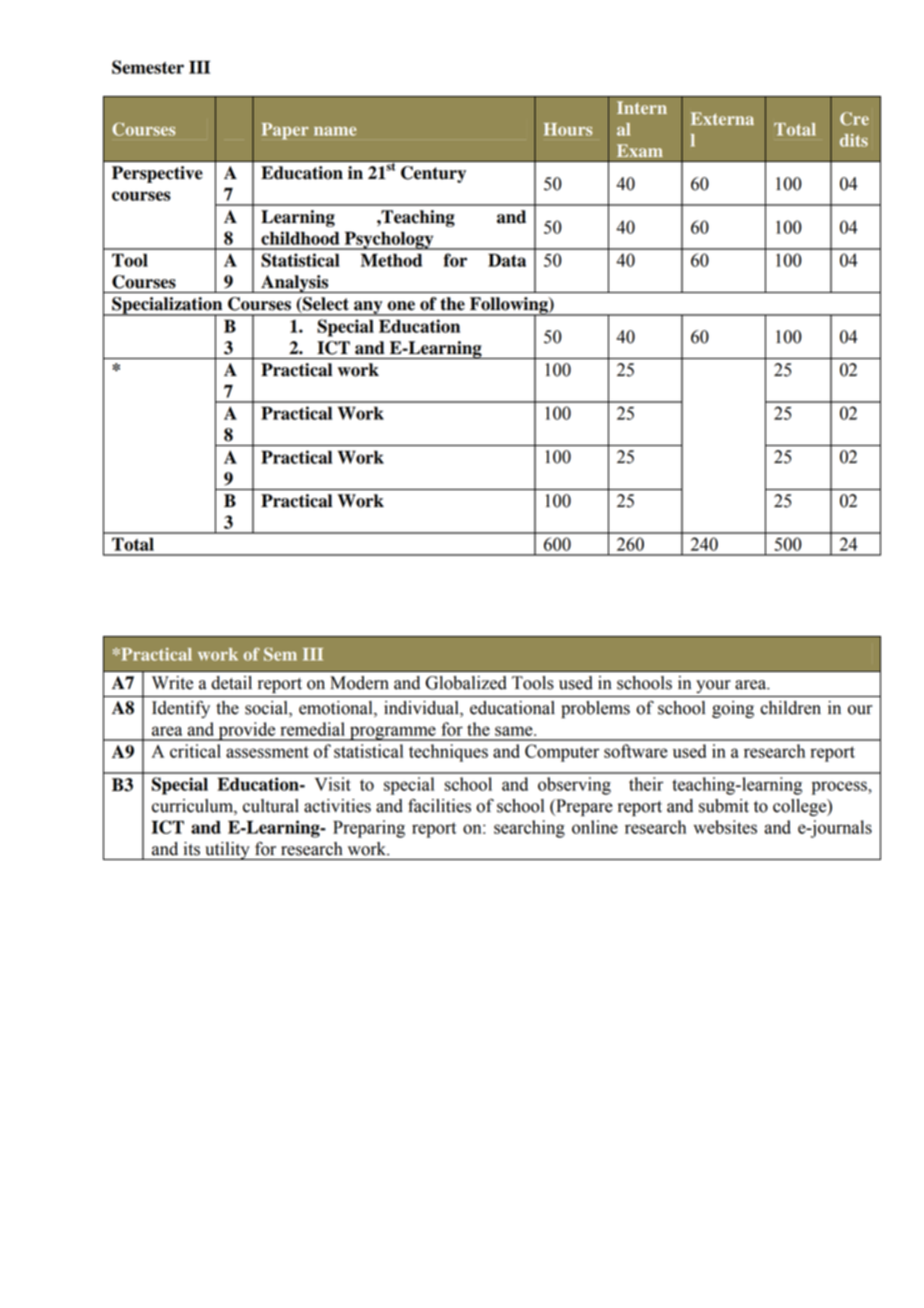  Describe the element at coordinates (568, 129) in the image. I see `Hours` at that location.
